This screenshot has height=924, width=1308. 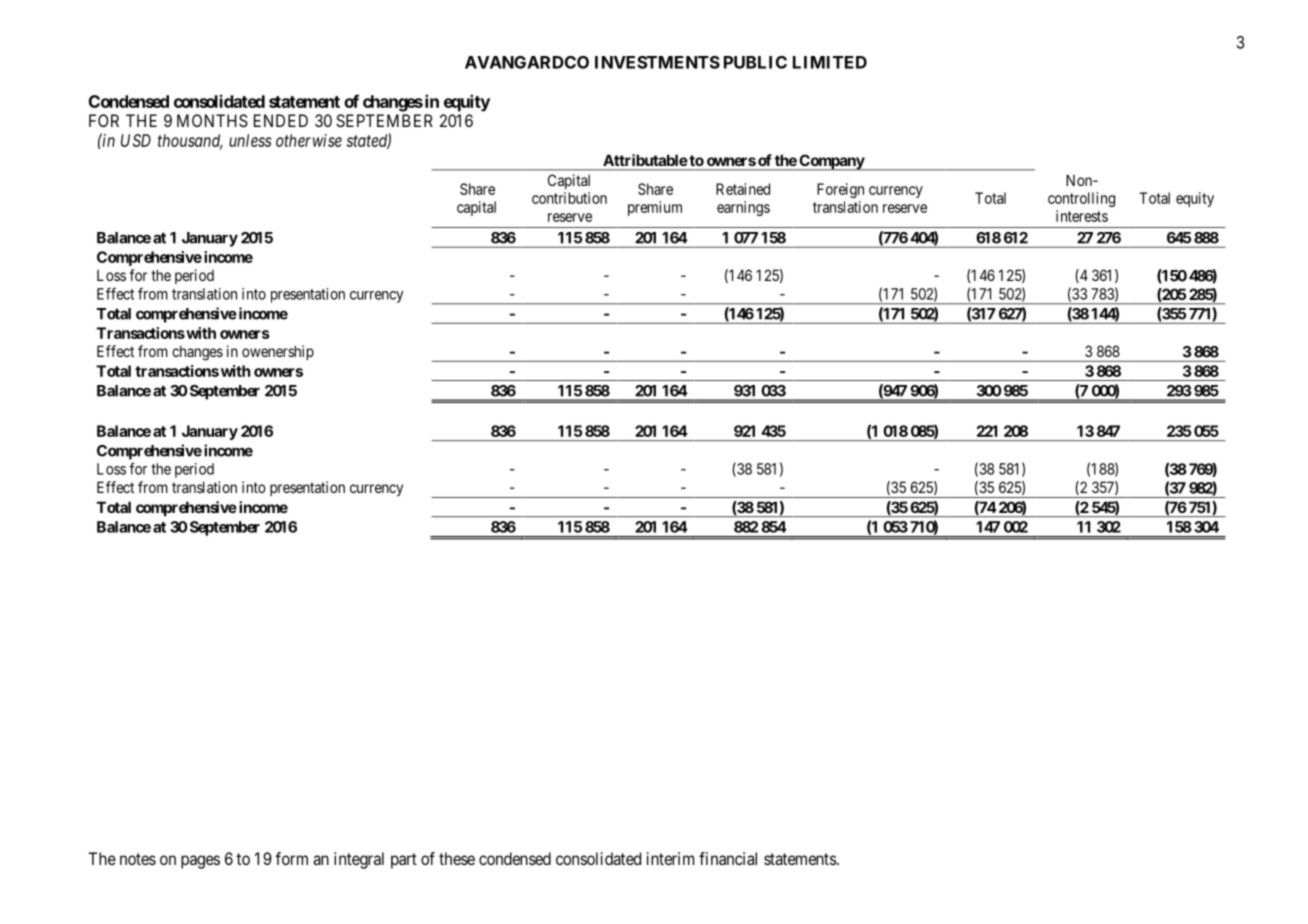 What do you see at coordinates (291, 858) in the screenshot?
I see `form` at bounding box center [291, 858].
